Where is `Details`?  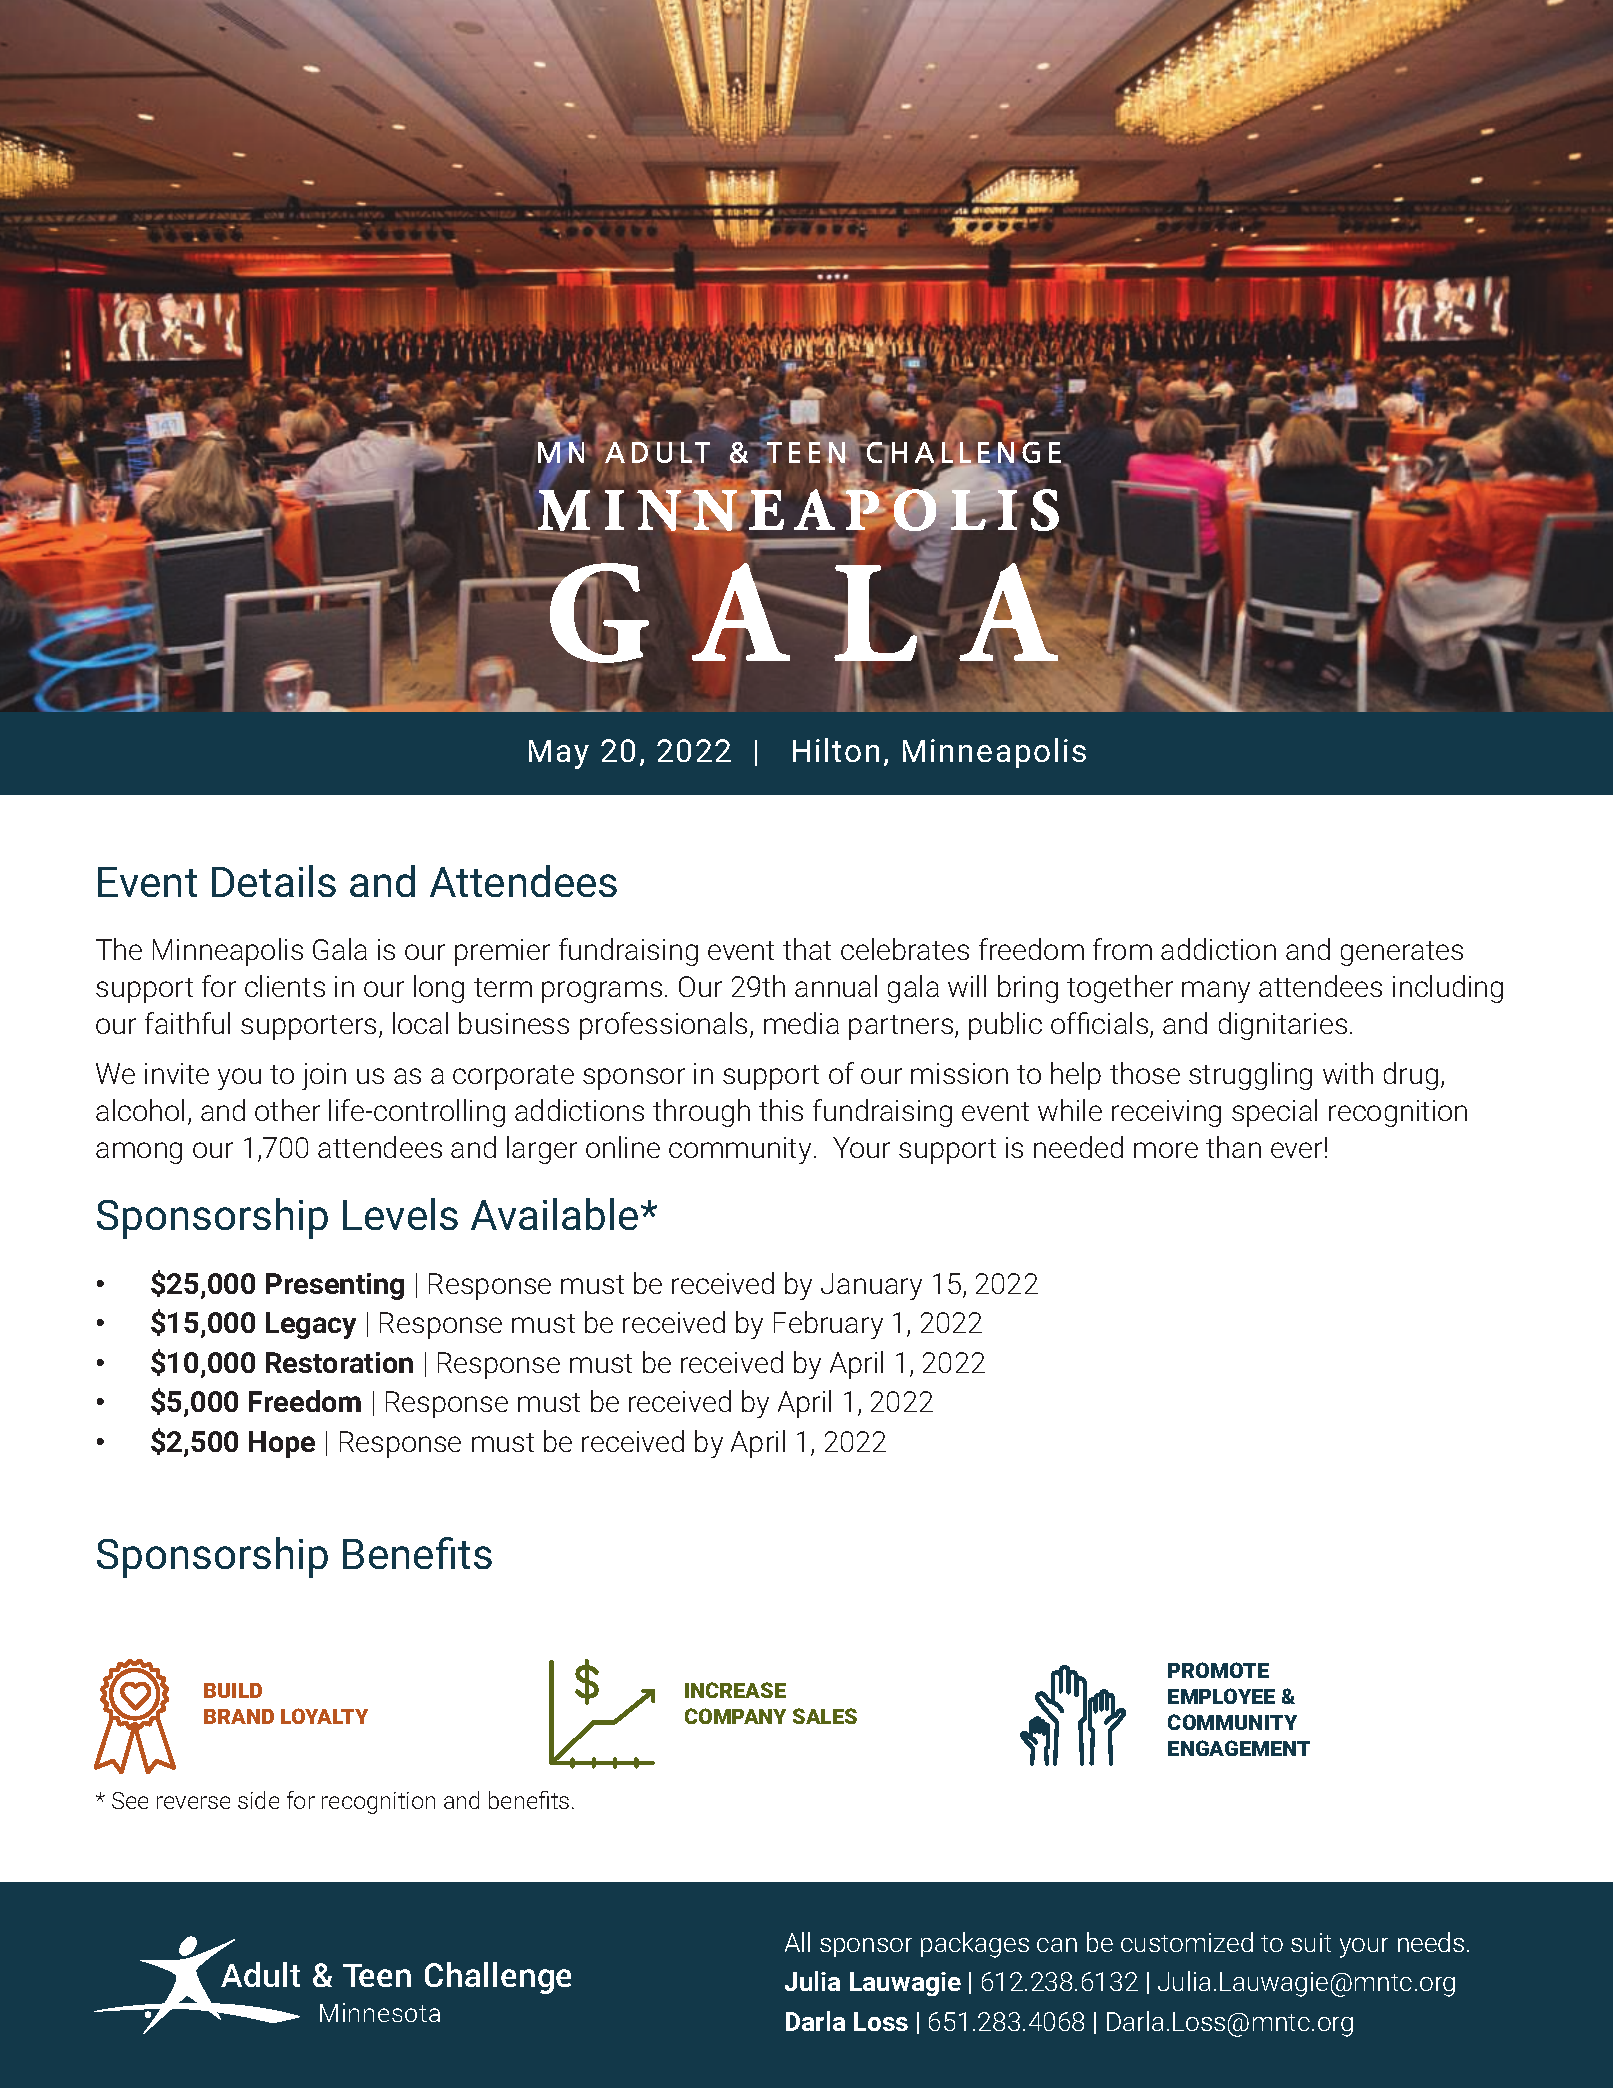
Details is located at coordinates (274, 881).
